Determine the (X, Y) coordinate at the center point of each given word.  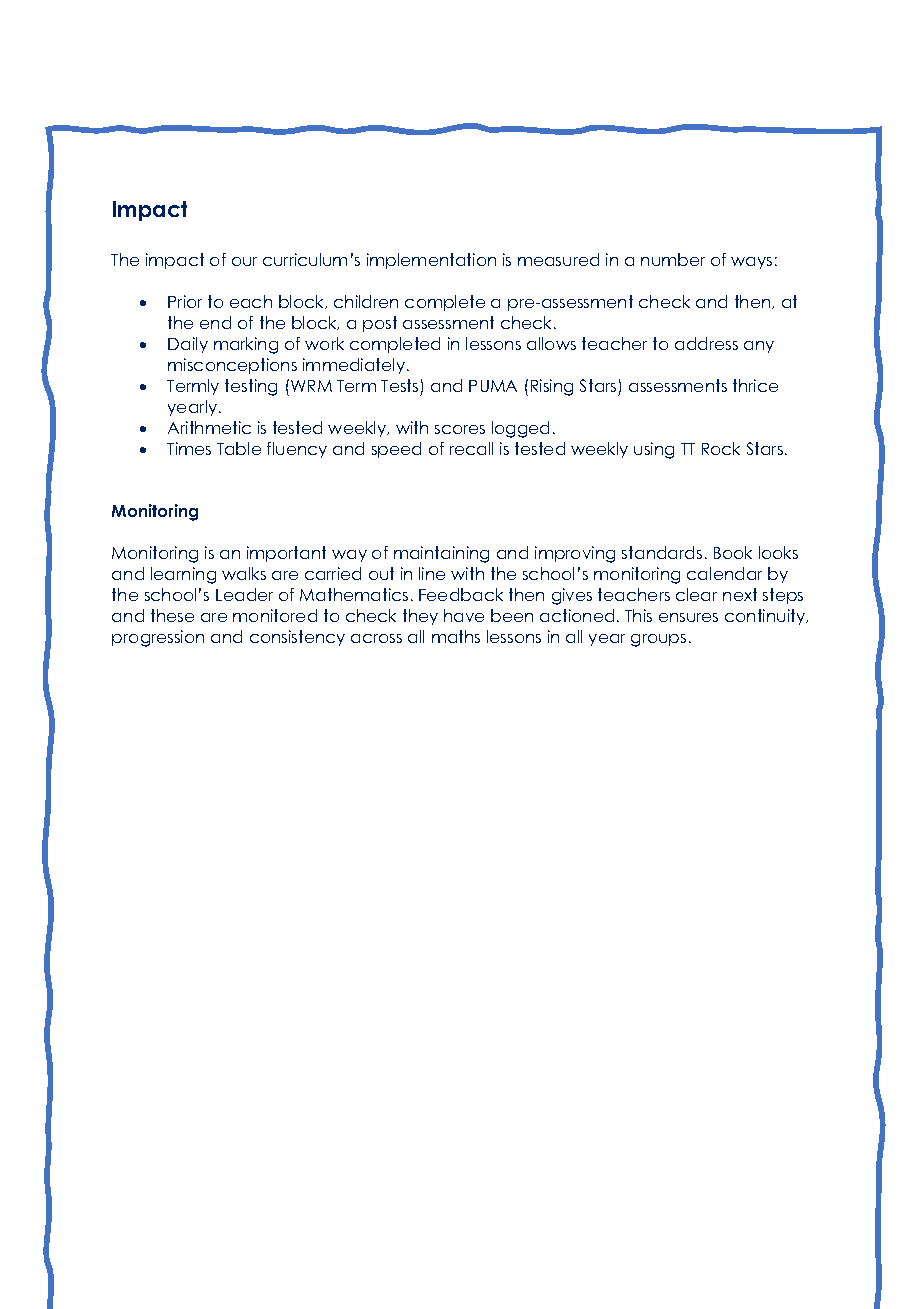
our (244, 261)
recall (471, 448)
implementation (431, 261)
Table (239, 448)
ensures (688, 617)
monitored (275, 615)
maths (456, 636)
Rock (721, 448)
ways (751, 263)
